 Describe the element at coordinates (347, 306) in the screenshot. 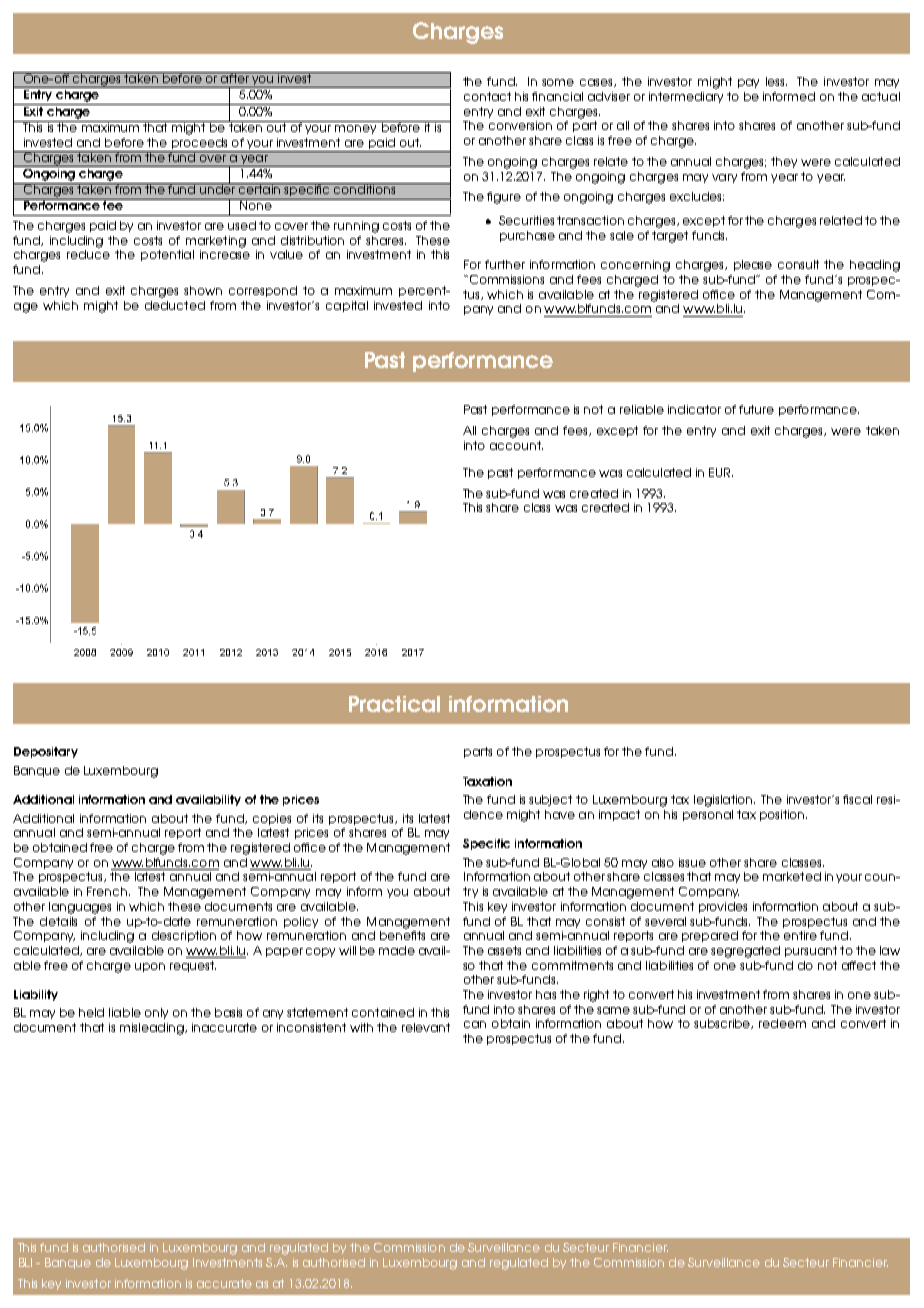

I see `capital` at that location.
